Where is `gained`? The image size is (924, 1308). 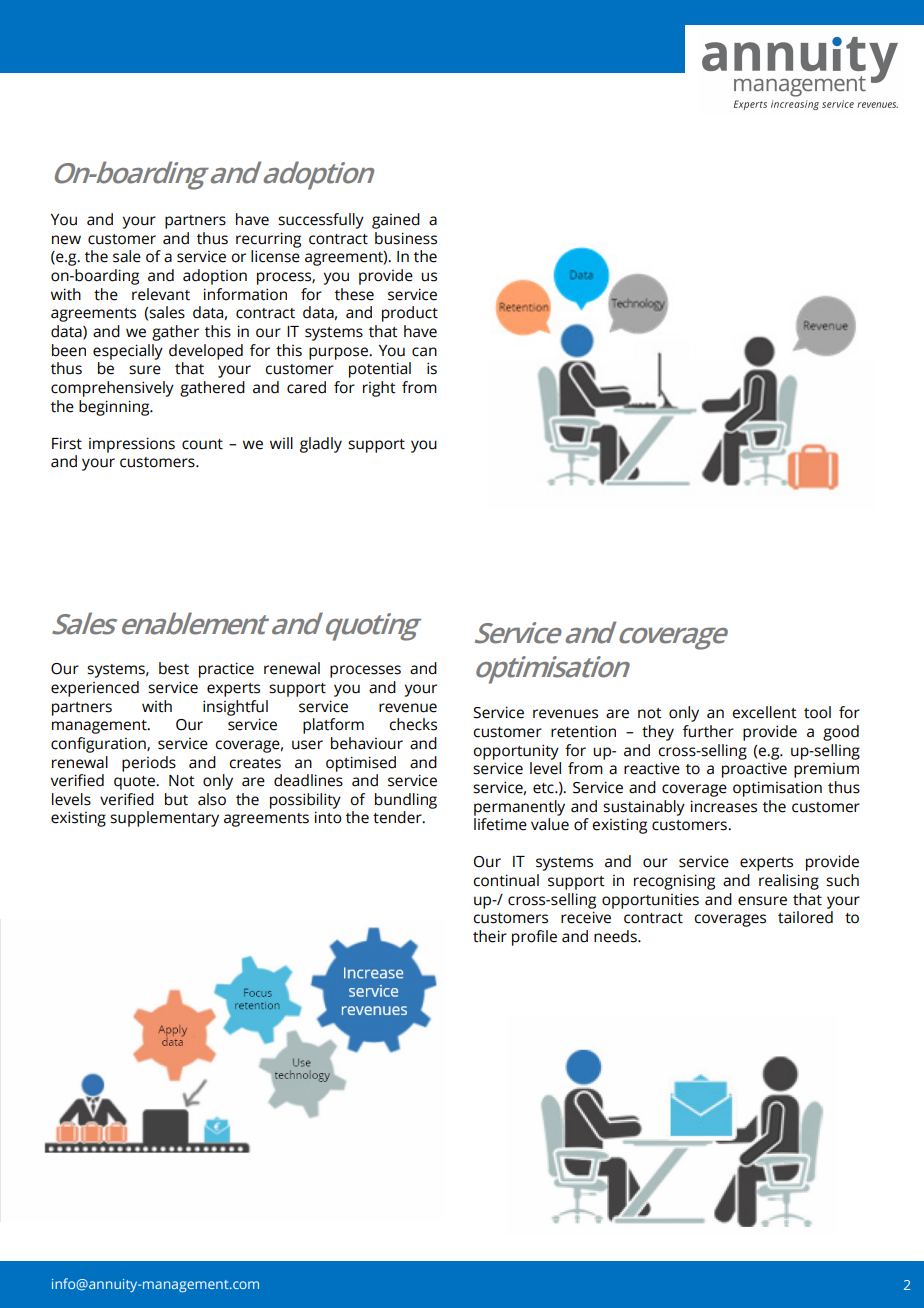 gained is located at coordinates (396, 221).
